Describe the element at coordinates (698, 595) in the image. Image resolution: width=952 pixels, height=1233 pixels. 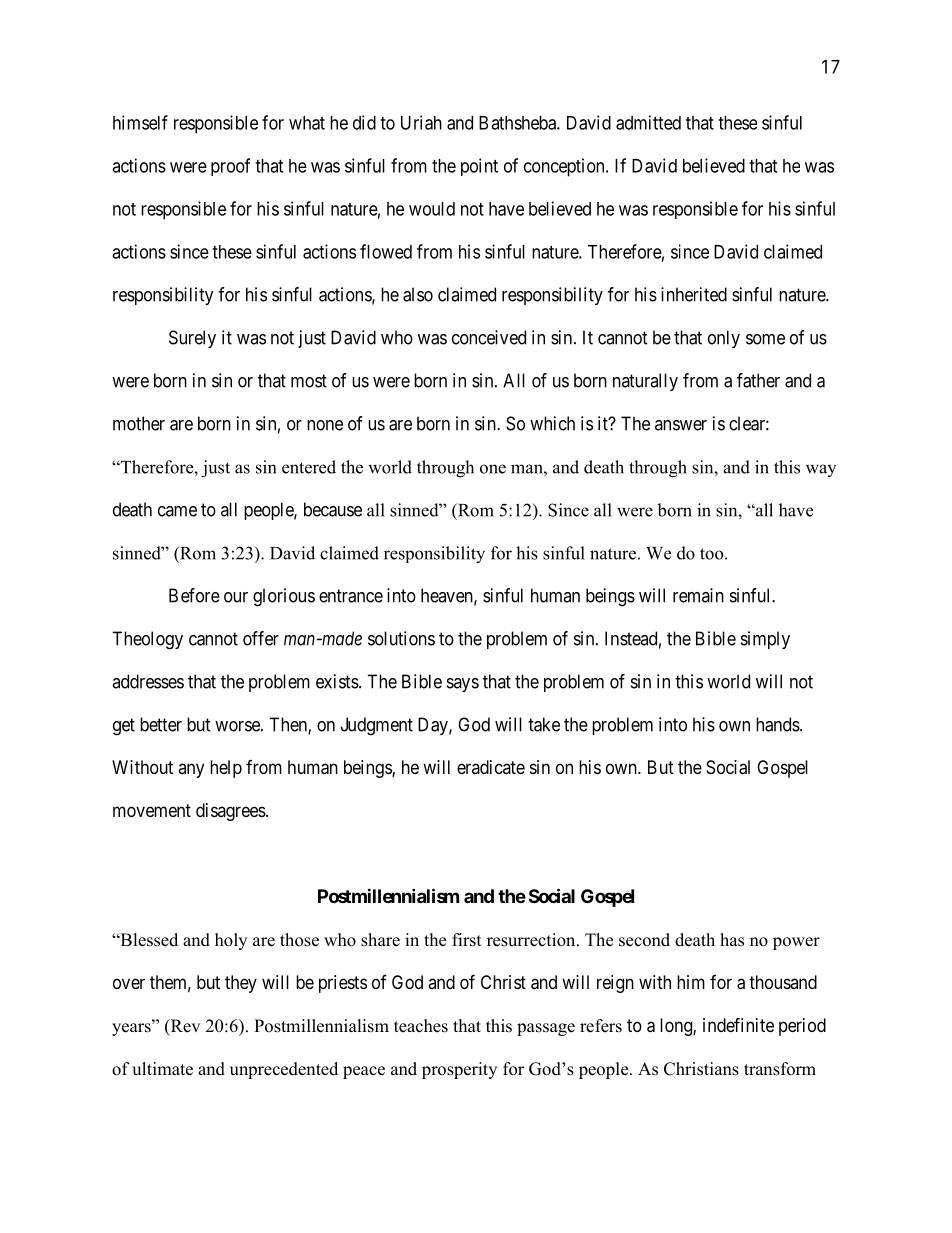
I see `remain` at that location.
